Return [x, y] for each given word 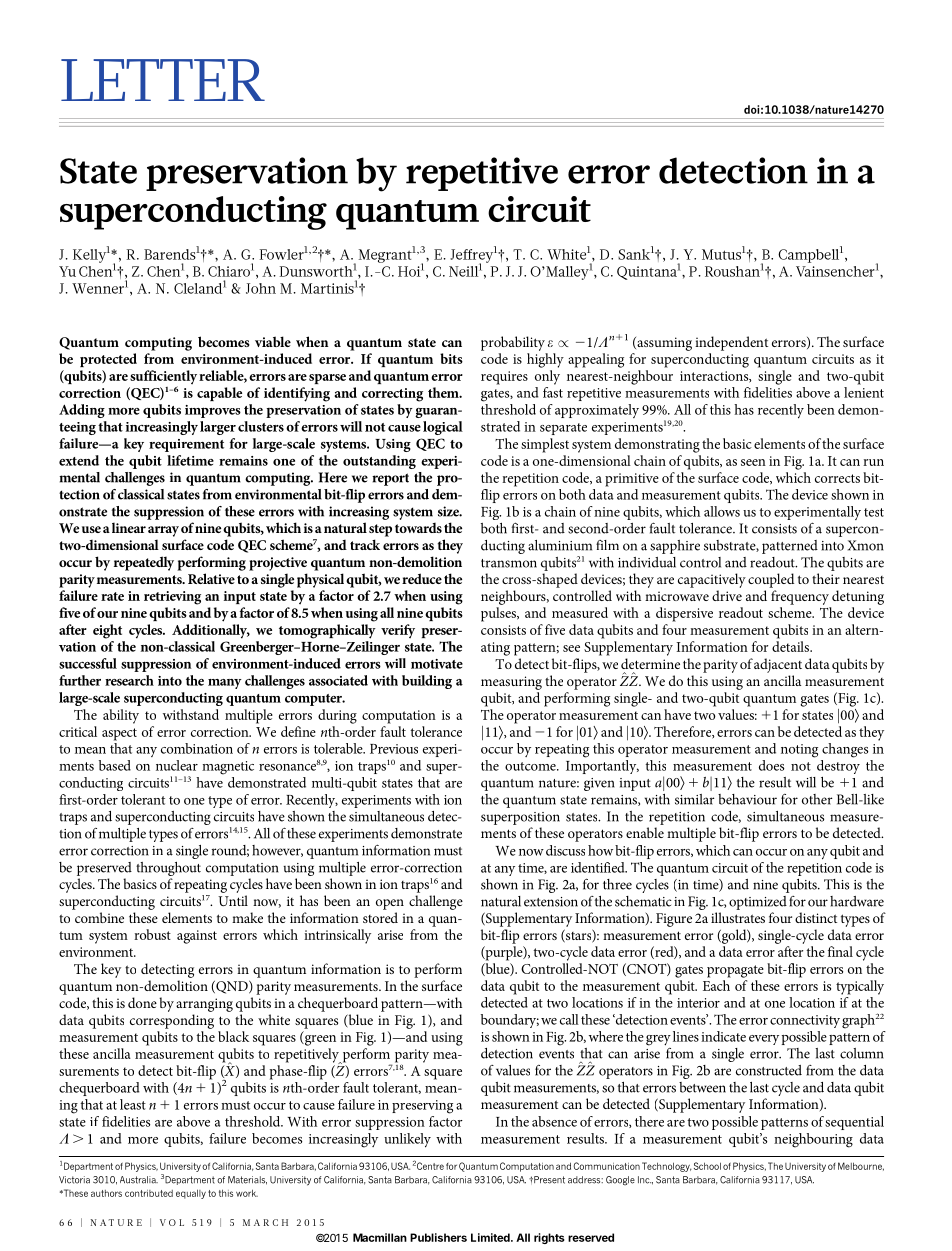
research [129, 680]
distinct [816, 917]
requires [504, 378]
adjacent [778, 665]
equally [191, 1194]
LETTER [163, 80]
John [261, 288]
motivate [437, 664]
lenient [864, 392]
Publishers [438, 1237]
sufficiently [163, 378]
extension [551, 902]
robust [152, 934]
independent [731, 343]
